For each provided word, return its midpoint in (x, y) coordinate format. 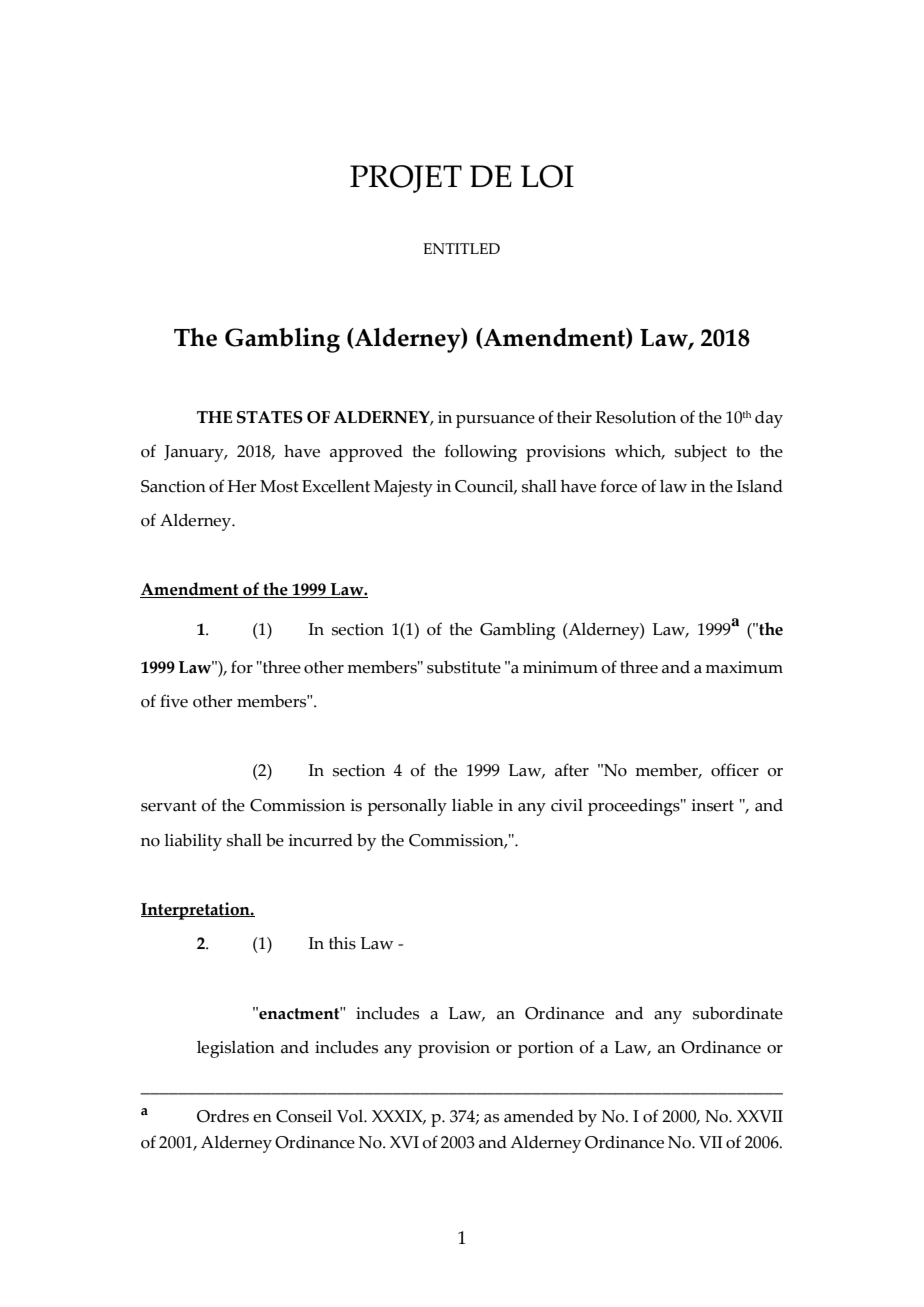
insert (712, 805)
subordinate (738, 1013)
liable (472, 805)
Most (279, 486)
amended (539, 1116)
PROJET (406, 179)
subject (701, 453)
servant (169, 806)
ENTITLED (461, 248)
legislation (236, 1049)
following (481, 453)
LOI (547, 176)
